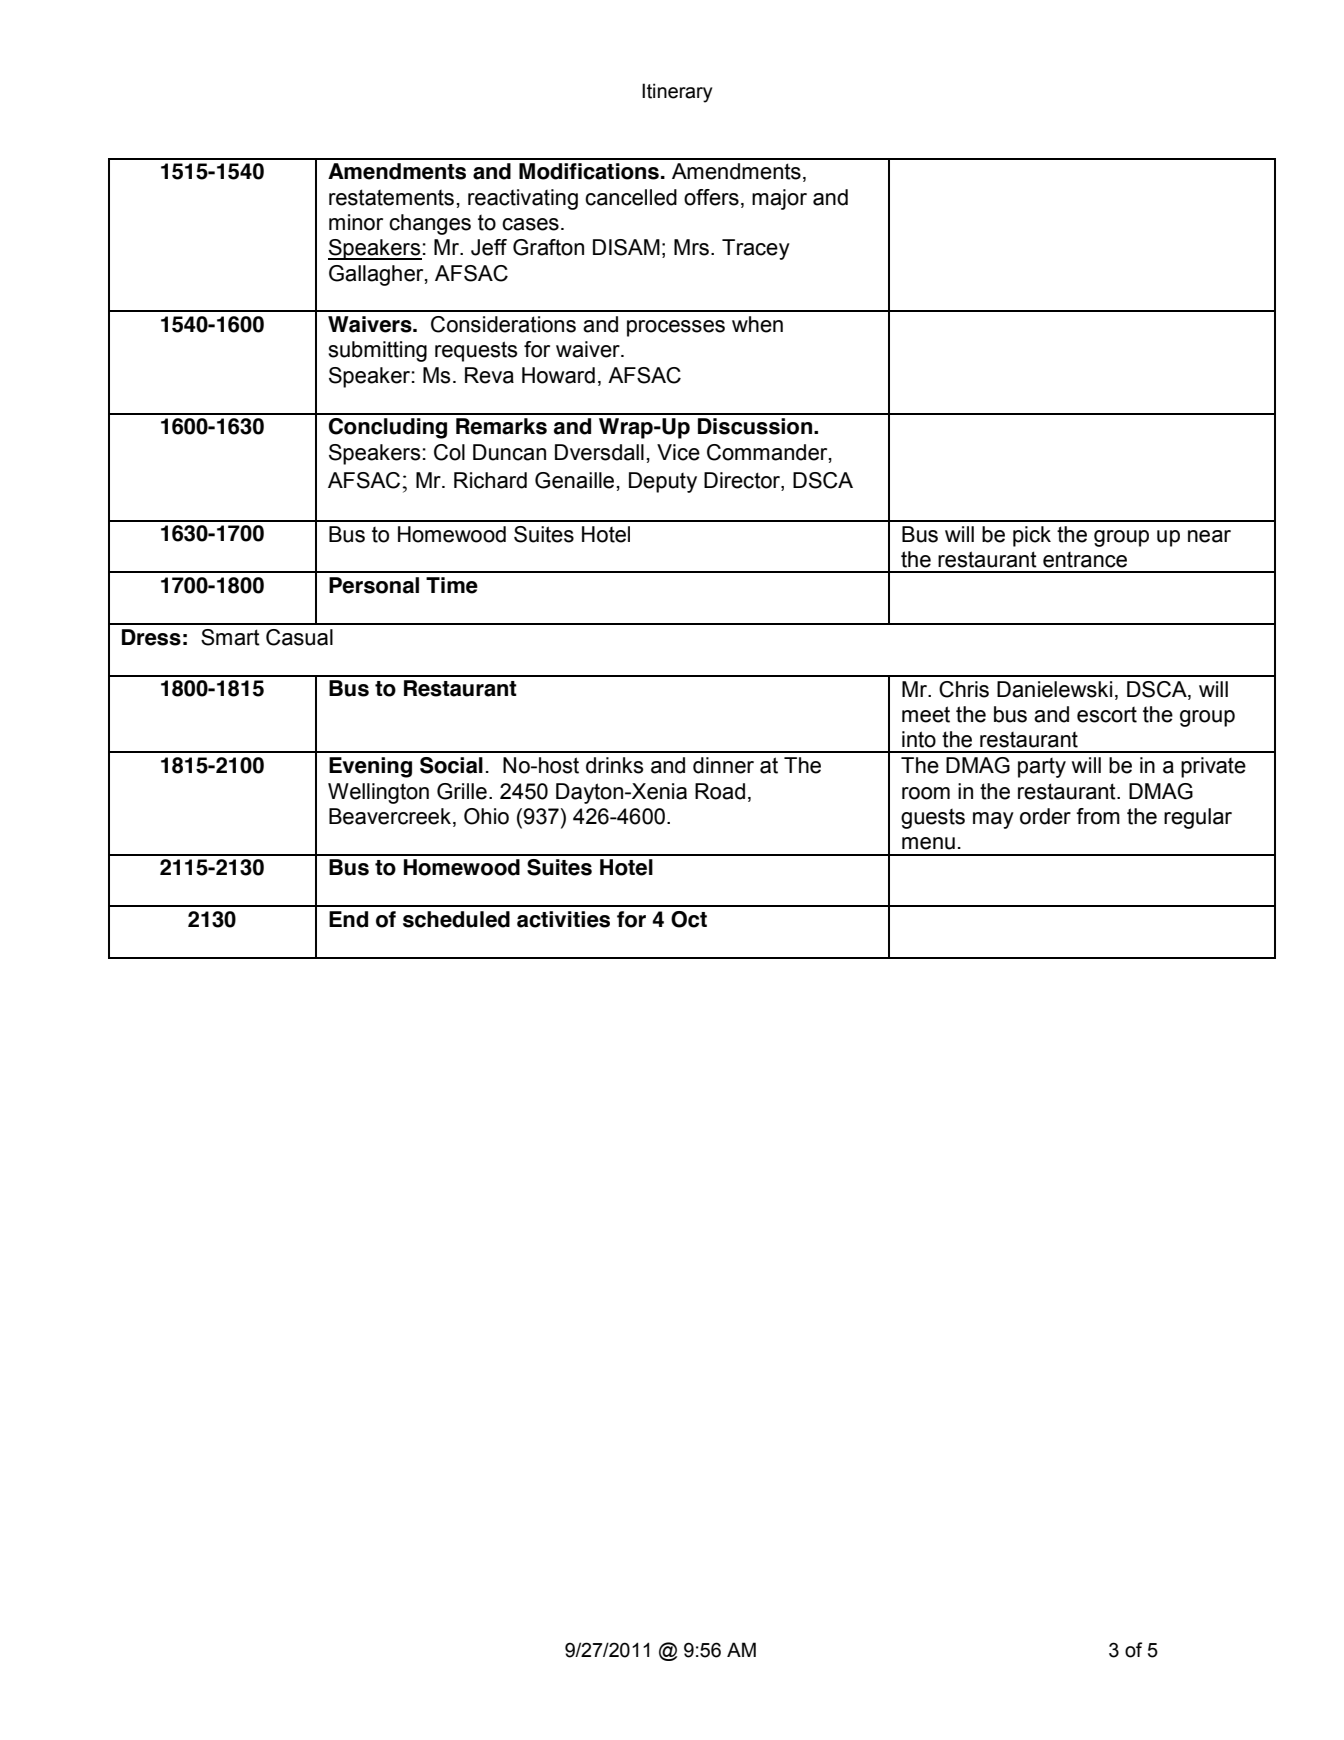 The image size is (1344, 1740). Describe the element at coordinates (677, 93) in the page. I see `Itinerary` at that location.
